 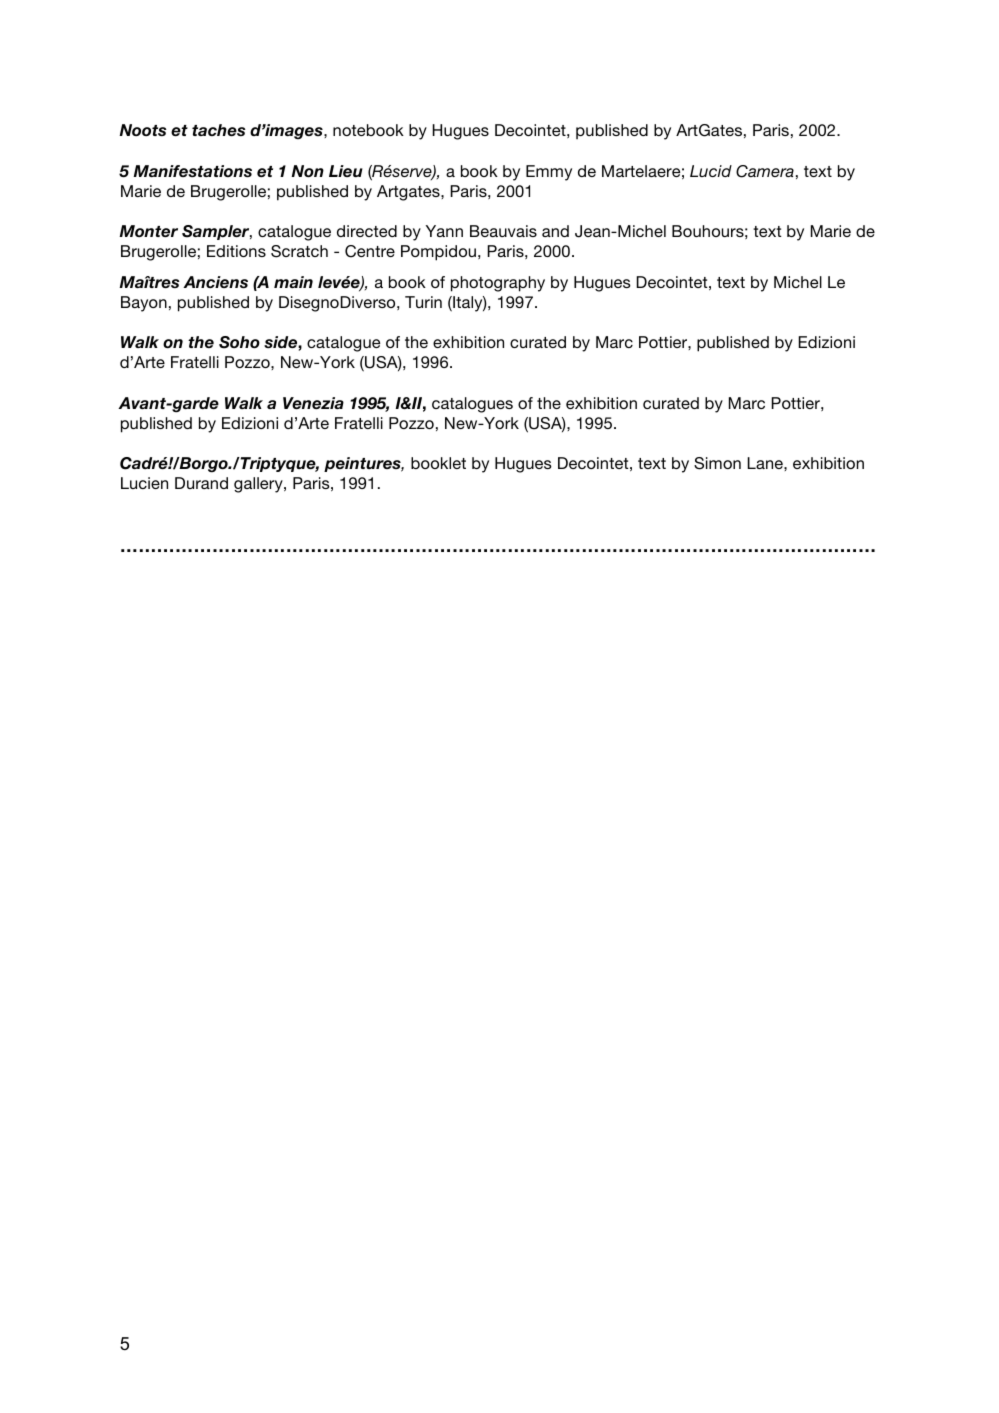 What do you see at coordinates (293, 282) in the screenshot?
I see `main` at bounding box center [293, 282].
